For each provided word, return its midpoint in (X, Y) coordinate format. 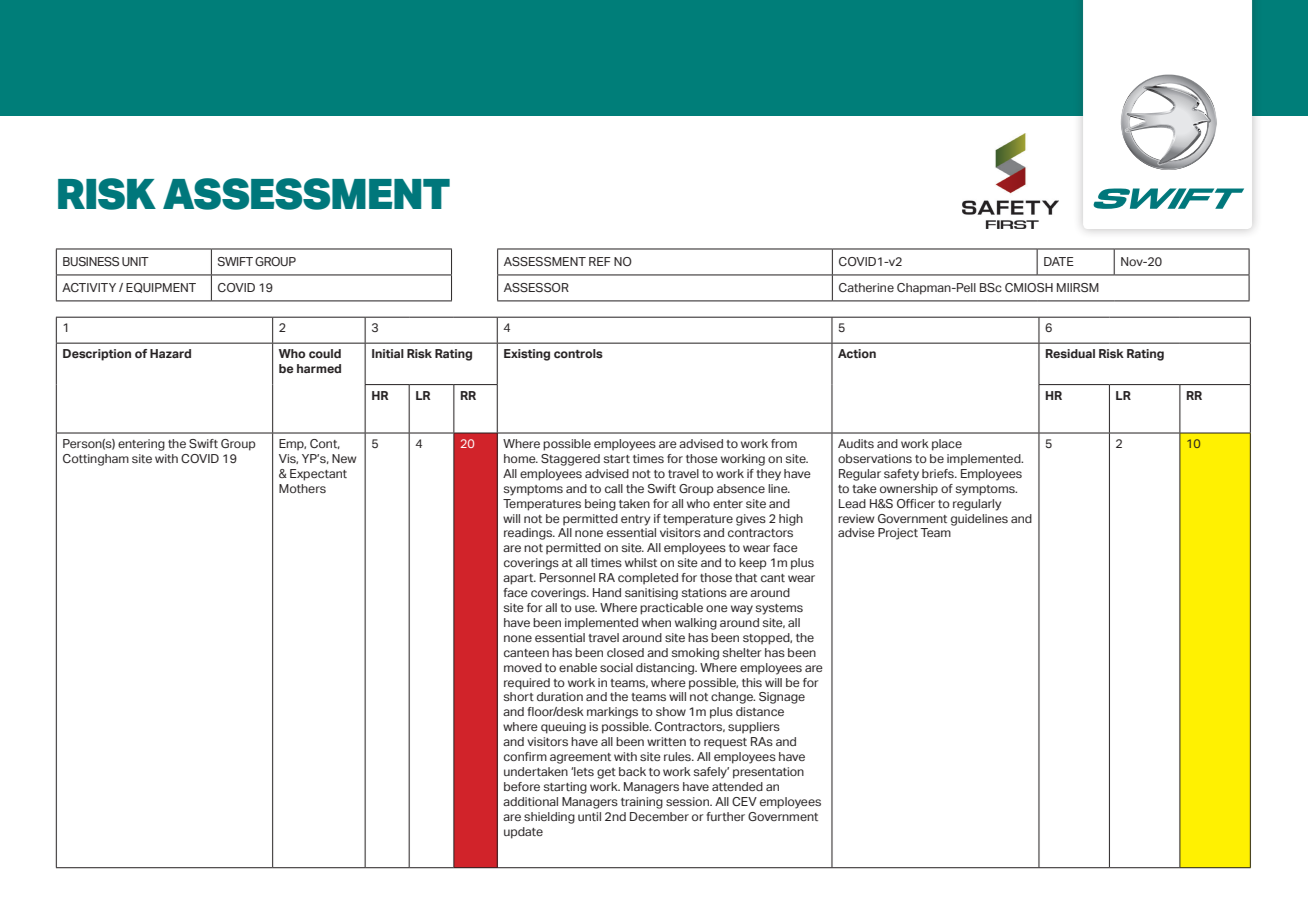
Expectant (318, 475)
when (656, 622)
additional (530, 801)
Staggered (570, 460)
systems (779, 609)
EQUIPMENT (161, 288)
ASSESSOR (536, 287)
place (947, 445)
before (522, 786)
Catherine (866, 287)
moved (523, 667)
